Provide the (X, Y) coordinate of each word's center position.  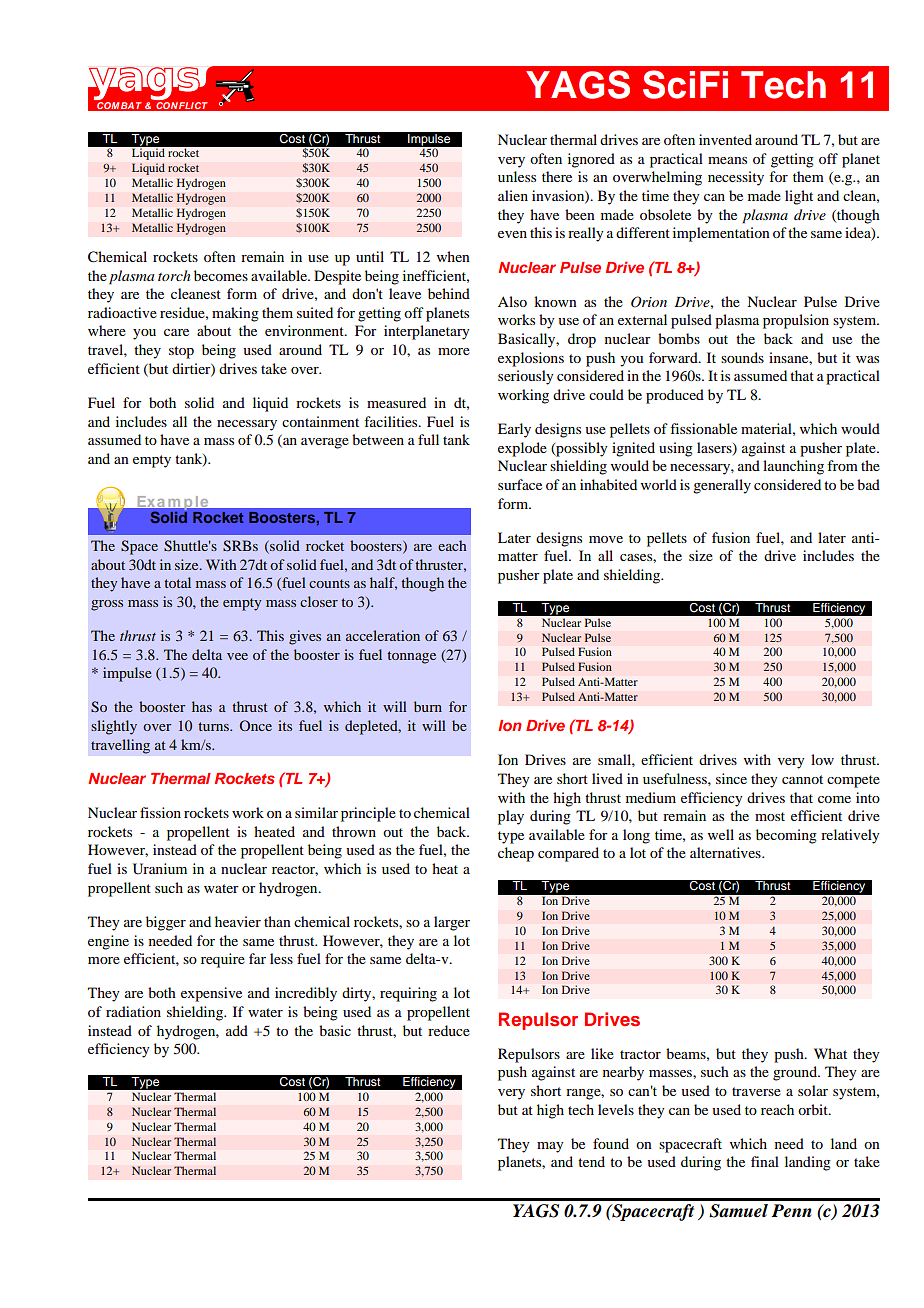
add (237, 1030)
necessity (736, 178)
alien (513, 195)
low (822, 759)
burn (428, 706)
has (202, 706)
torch (174, 275)
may (550, 1147)
